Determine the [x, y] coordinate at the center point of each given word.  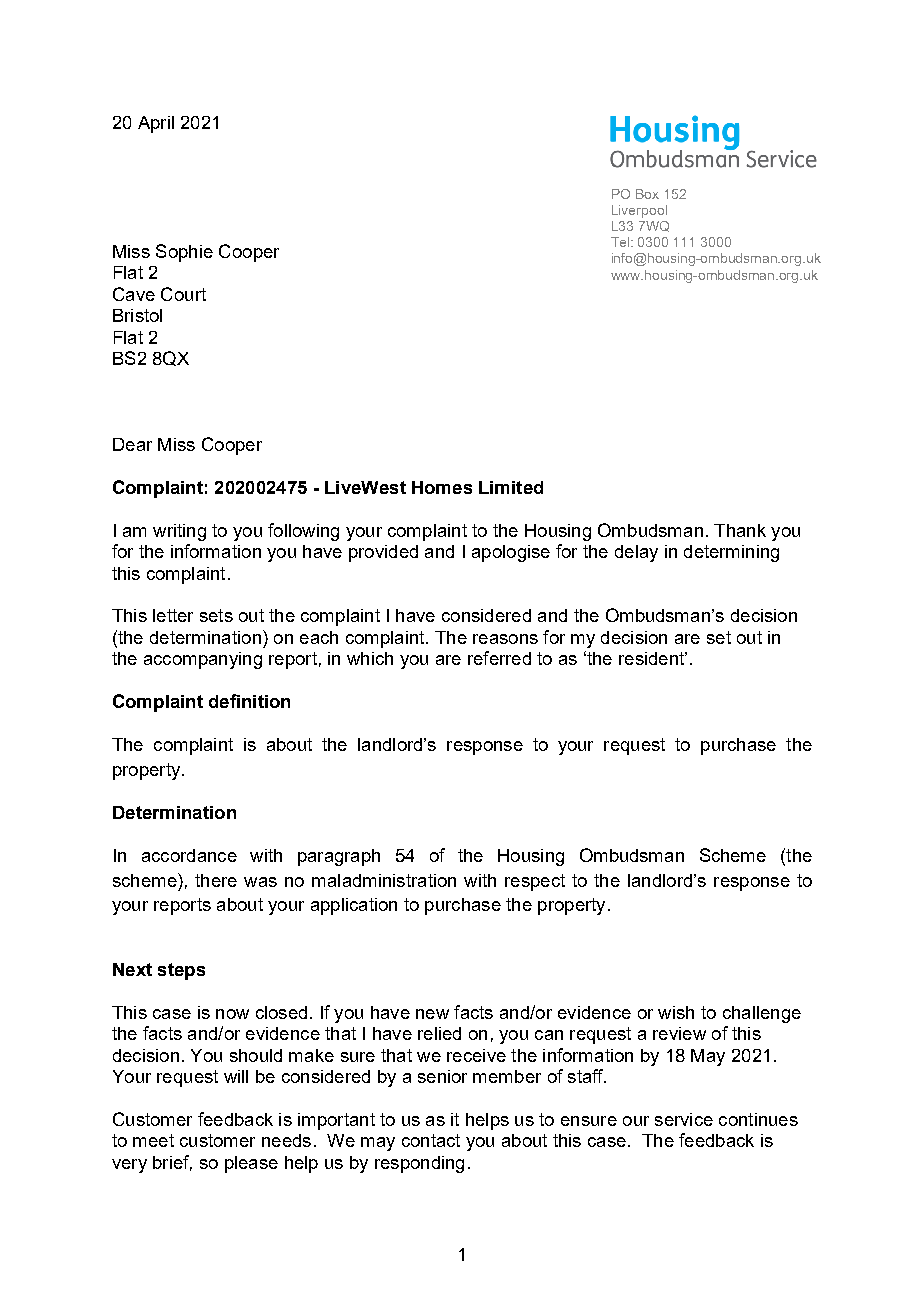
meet [153, 1140]
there [216, 880]
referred [499, 658]
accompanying [203, 660]
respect [535, 882]
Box [647, 194]
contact [431, 1140]
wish [676, 1012]
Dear [132, 444]
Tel [621, 242]
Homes [442, 487]
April [156, 124]
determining [731, 553]
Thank [740, 530]
